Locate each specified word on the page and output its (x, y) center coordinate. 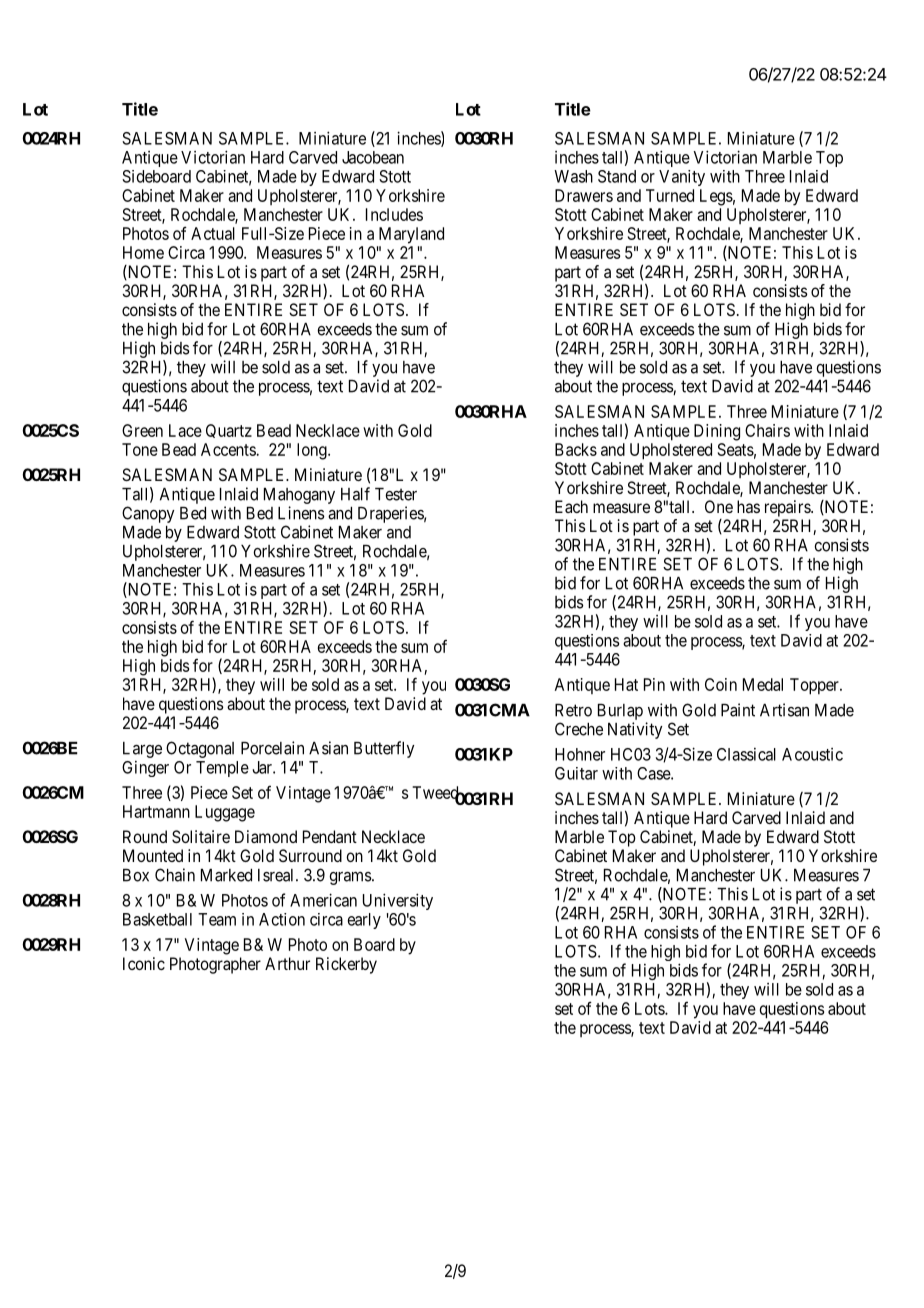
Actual (213, 233)
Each (571, 506)
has (748, 506)
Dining (717, 432)
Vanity (682, 178)
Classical (746, 754)
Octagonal (200, 749)
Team (217, 919)
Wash (573, 176)
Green (142, 430)
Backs (576, 449)
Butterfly (384, 749)
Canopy (148, 514)
